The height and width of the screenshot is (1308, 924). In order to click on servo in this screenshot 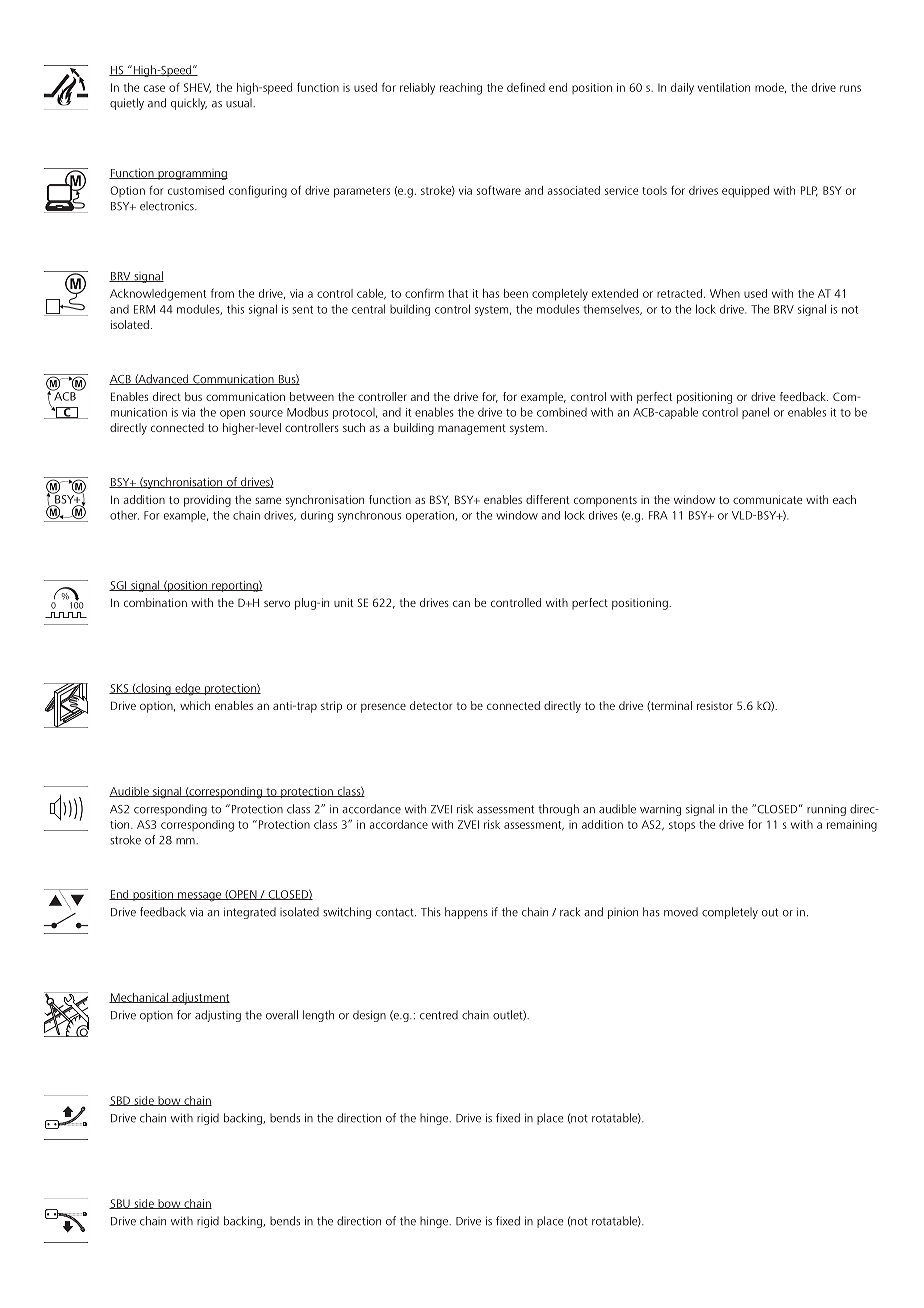, I will do `click(277, 603)`.
